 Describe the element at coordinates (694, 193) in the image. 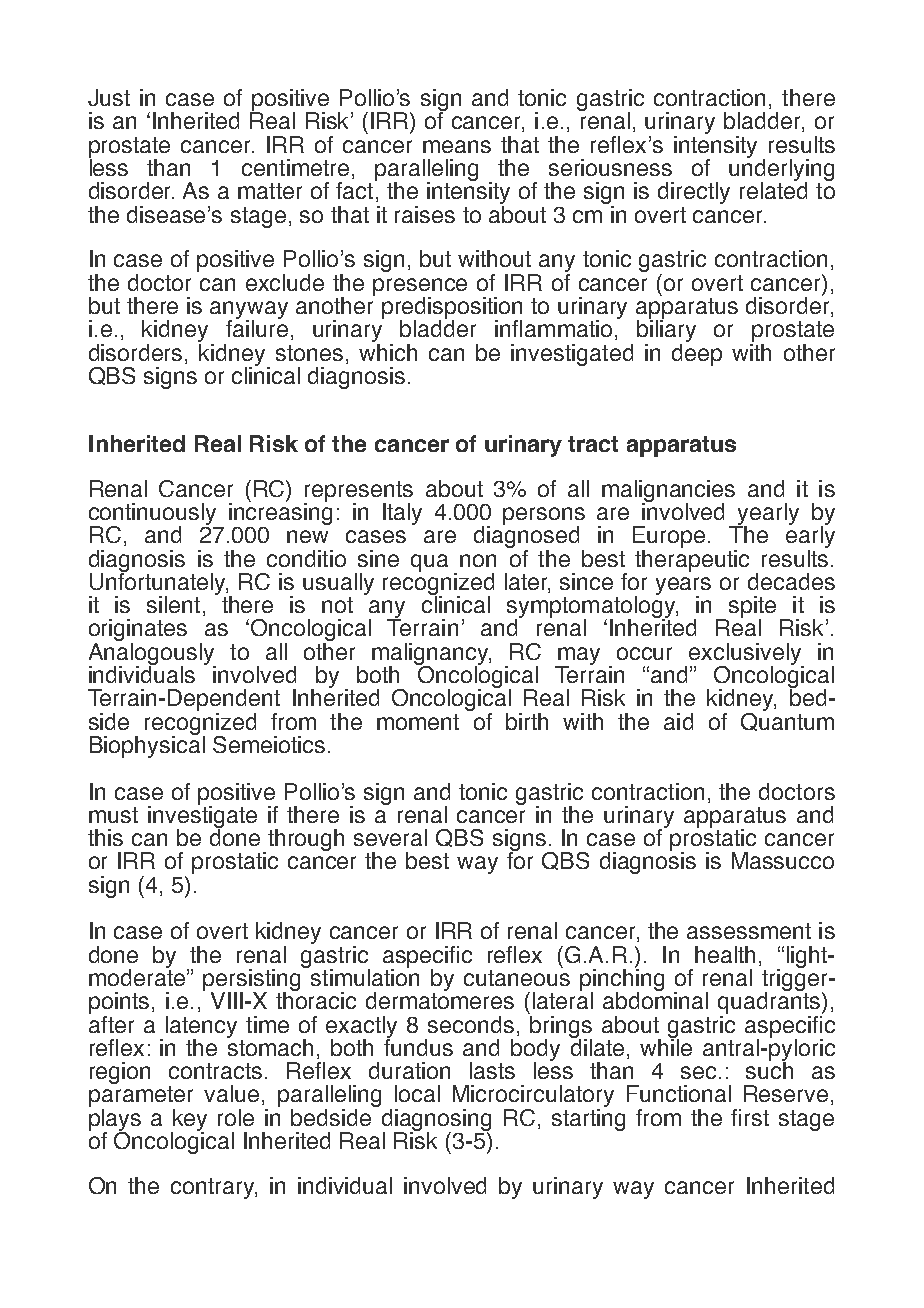

I see `directly` at that location.
